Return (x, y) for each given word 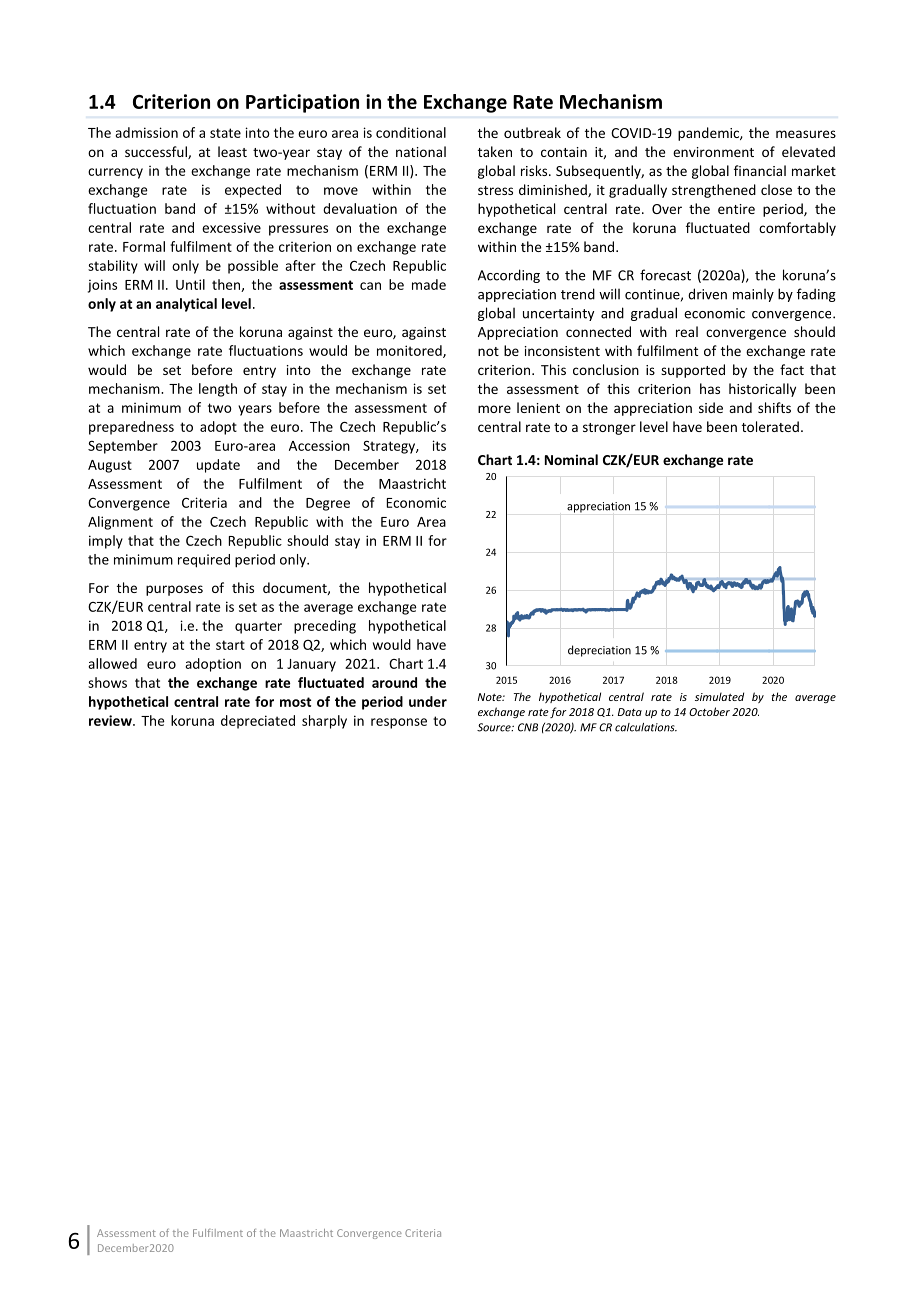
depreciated (258, 722)
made (429, 284)
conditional (411, 132)
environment (713, 152)
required (204, 561)
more (494, 409)
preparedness (131, 428)
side (711, 407)
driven (707, 294)
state (225, 133)
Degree (328, 504)
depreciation (599, 651)
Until (190, 284)
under (428, 701)
